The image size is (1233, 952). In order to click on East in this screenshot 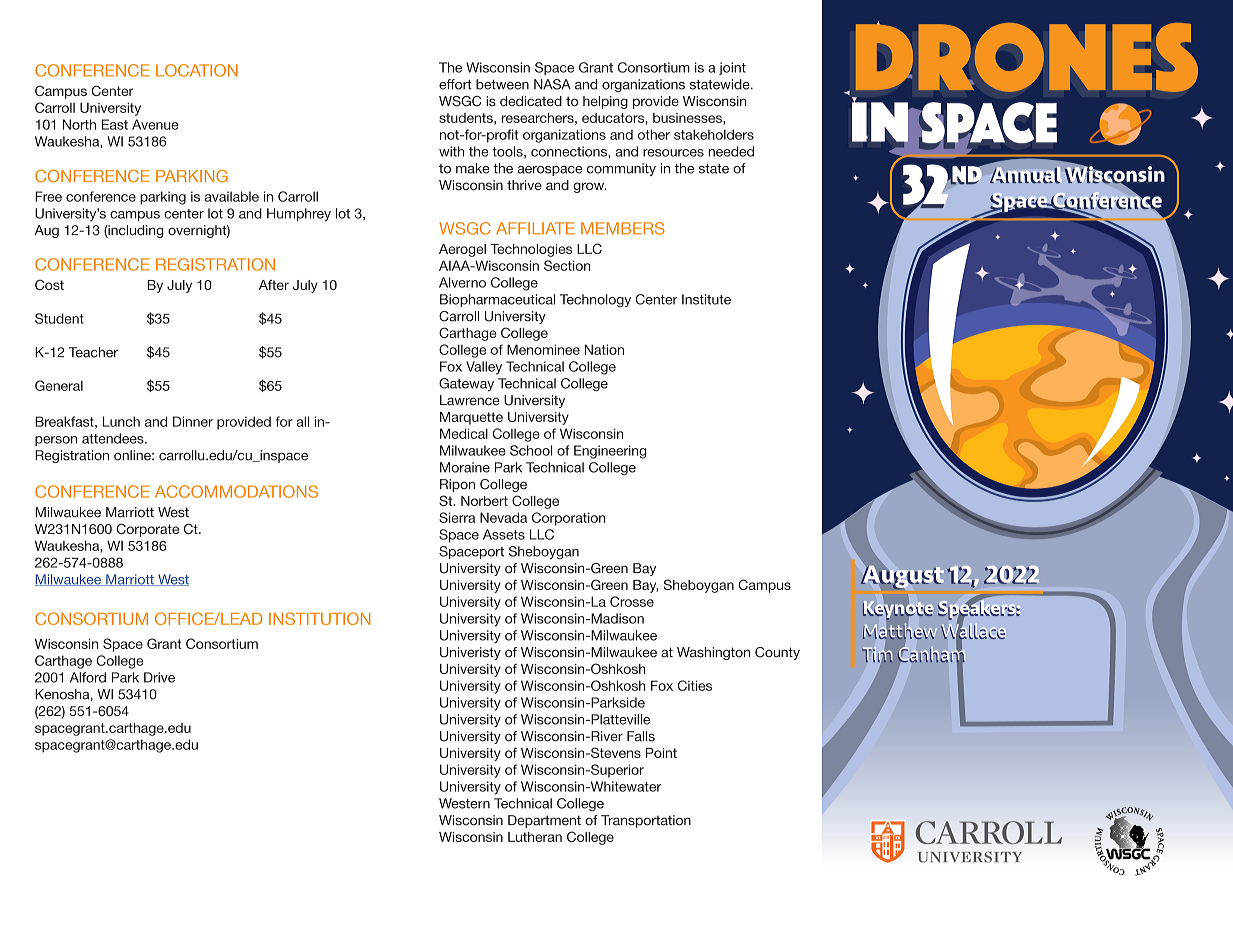, I will do `click(115, 124)`.
